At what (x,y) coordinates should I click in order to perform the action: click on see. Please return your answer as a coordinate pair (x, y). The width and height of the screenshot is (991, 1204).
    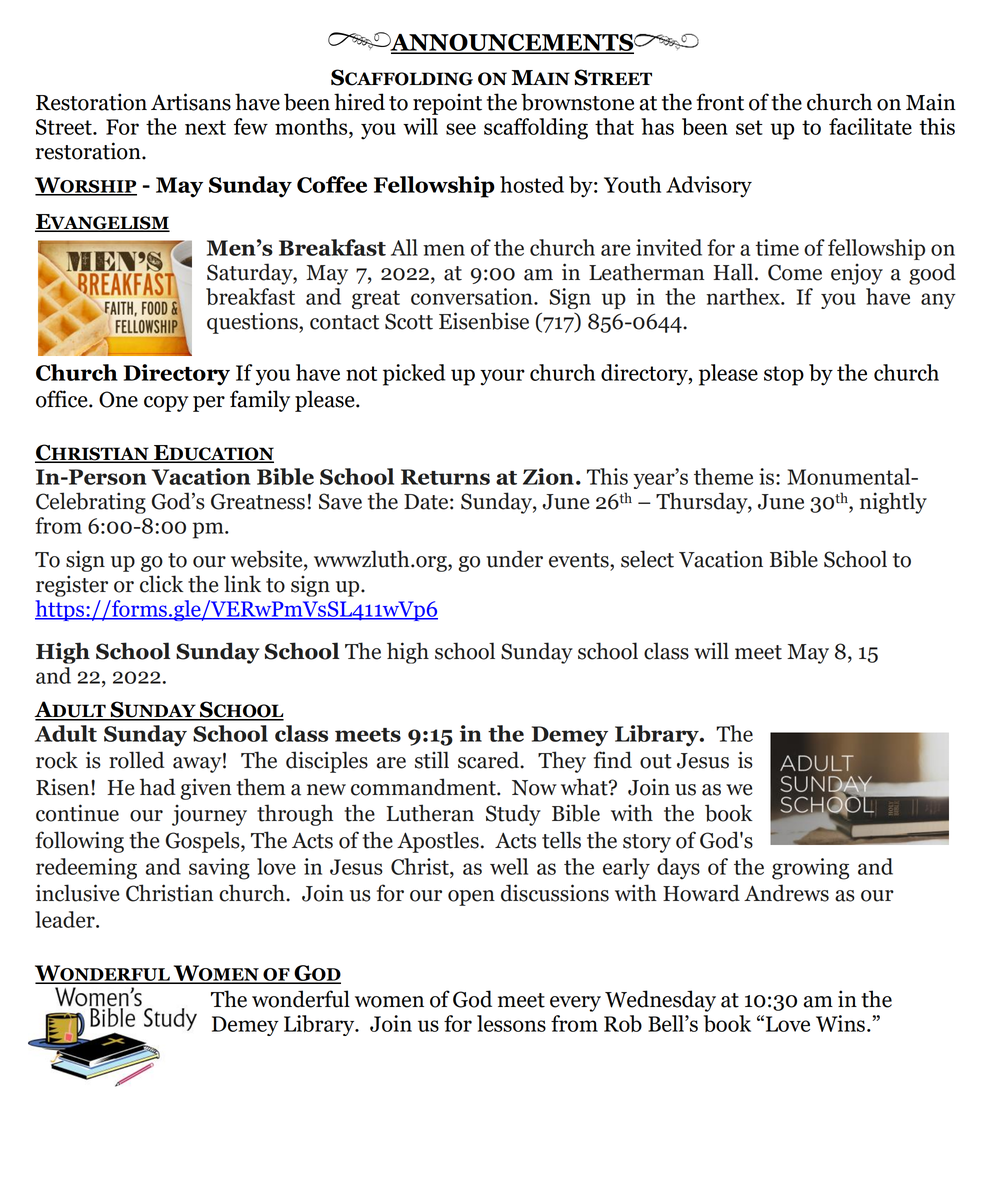
    Looking at the image, I should click on (461, 129).
